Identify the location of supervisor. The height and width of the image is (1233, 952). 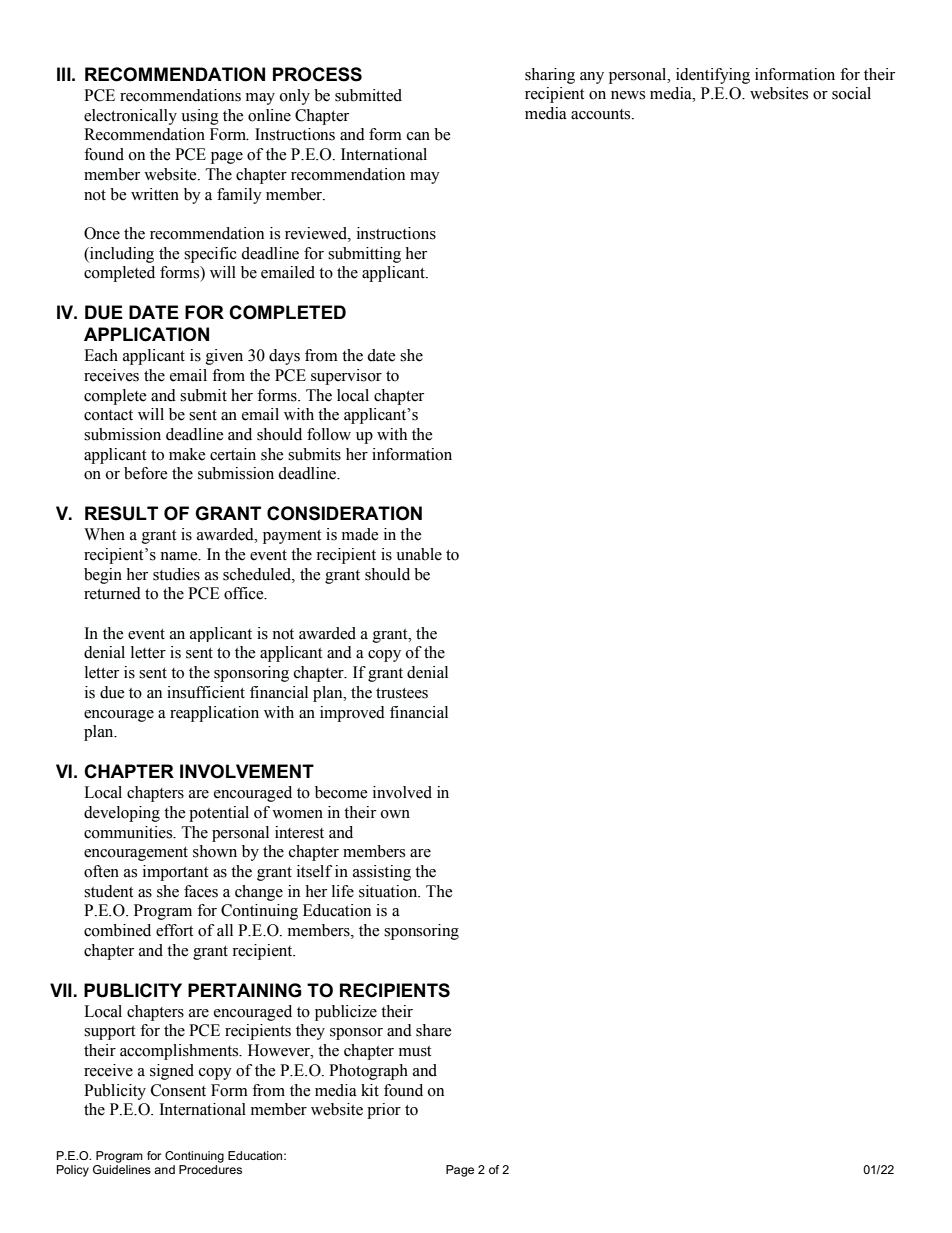
(346, 377).
